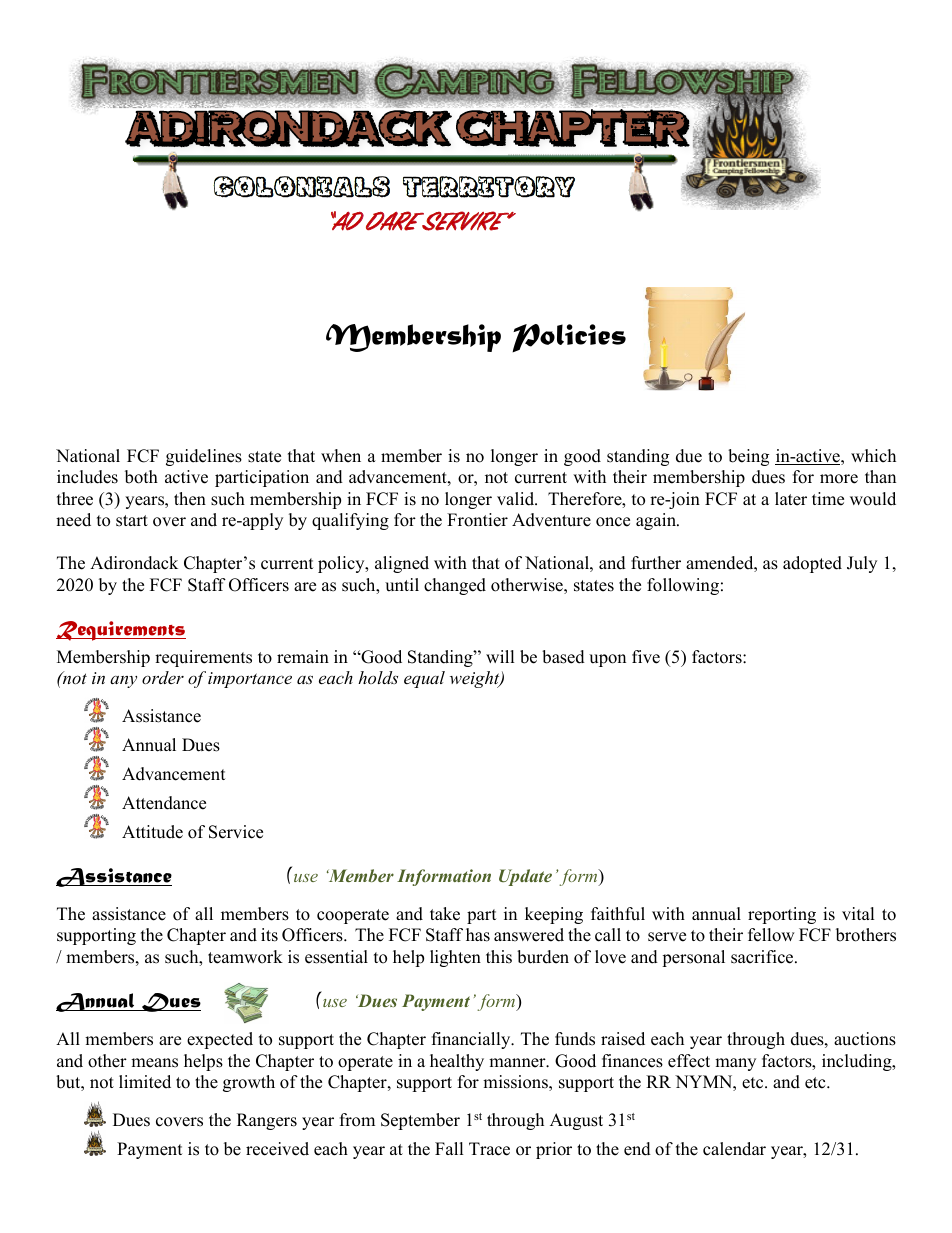  I want to click on being, so click(748, 457).
